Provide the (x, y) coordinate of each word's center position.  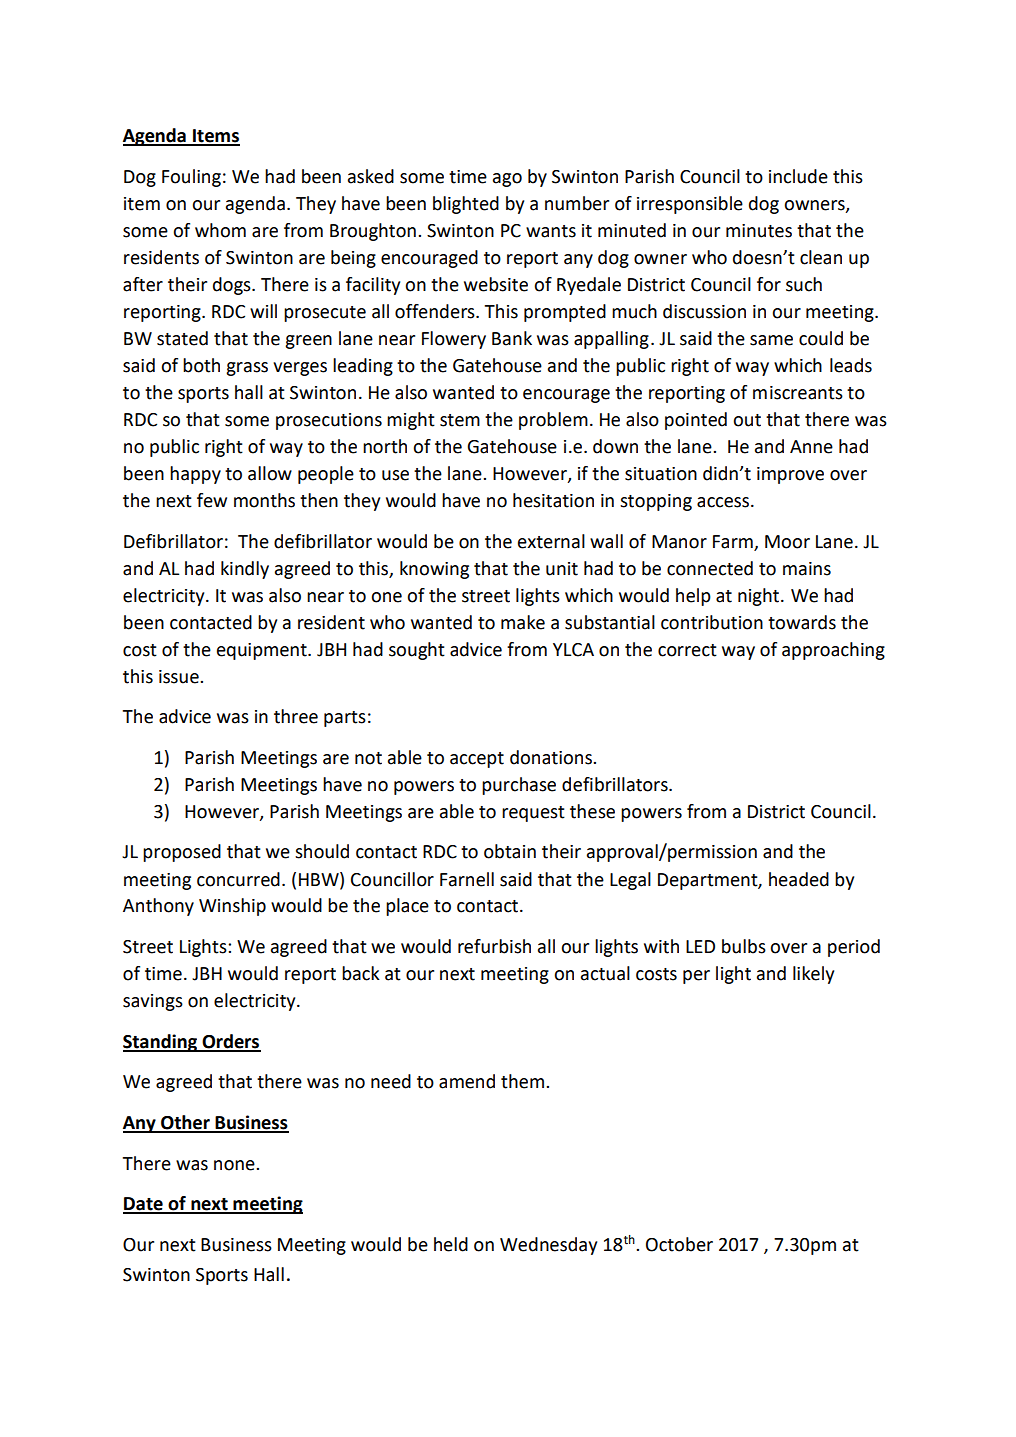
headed (799, 879)
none (235, 1165)
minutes (759, 231)
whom (220, 230)
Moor (787, 542)
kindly (245, 570)
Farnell (467, 879)
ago (507, 180)
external (551, 541)
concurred (238, 879)
